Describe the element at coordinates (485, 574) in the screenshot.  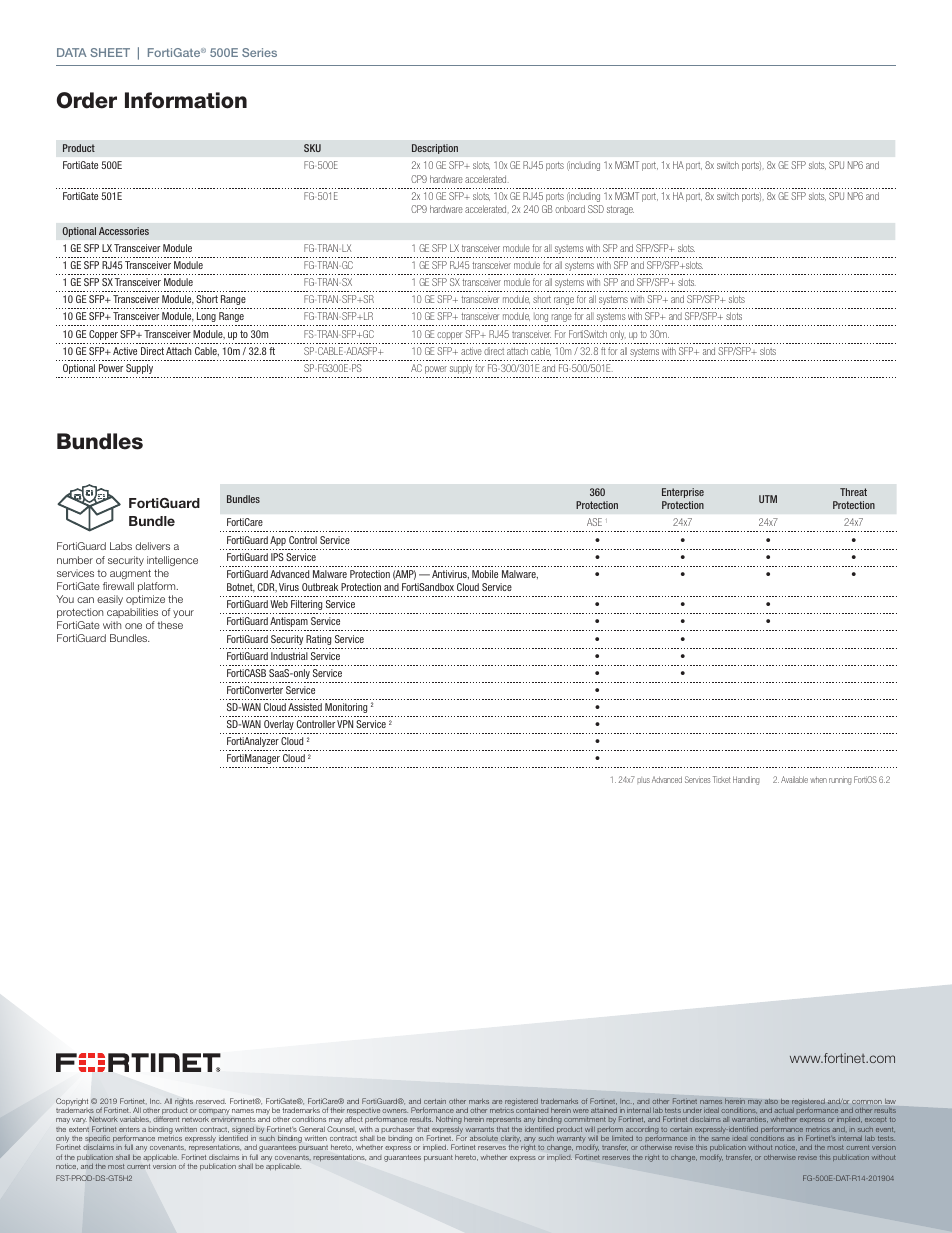
I see `Mobile` at that location.
